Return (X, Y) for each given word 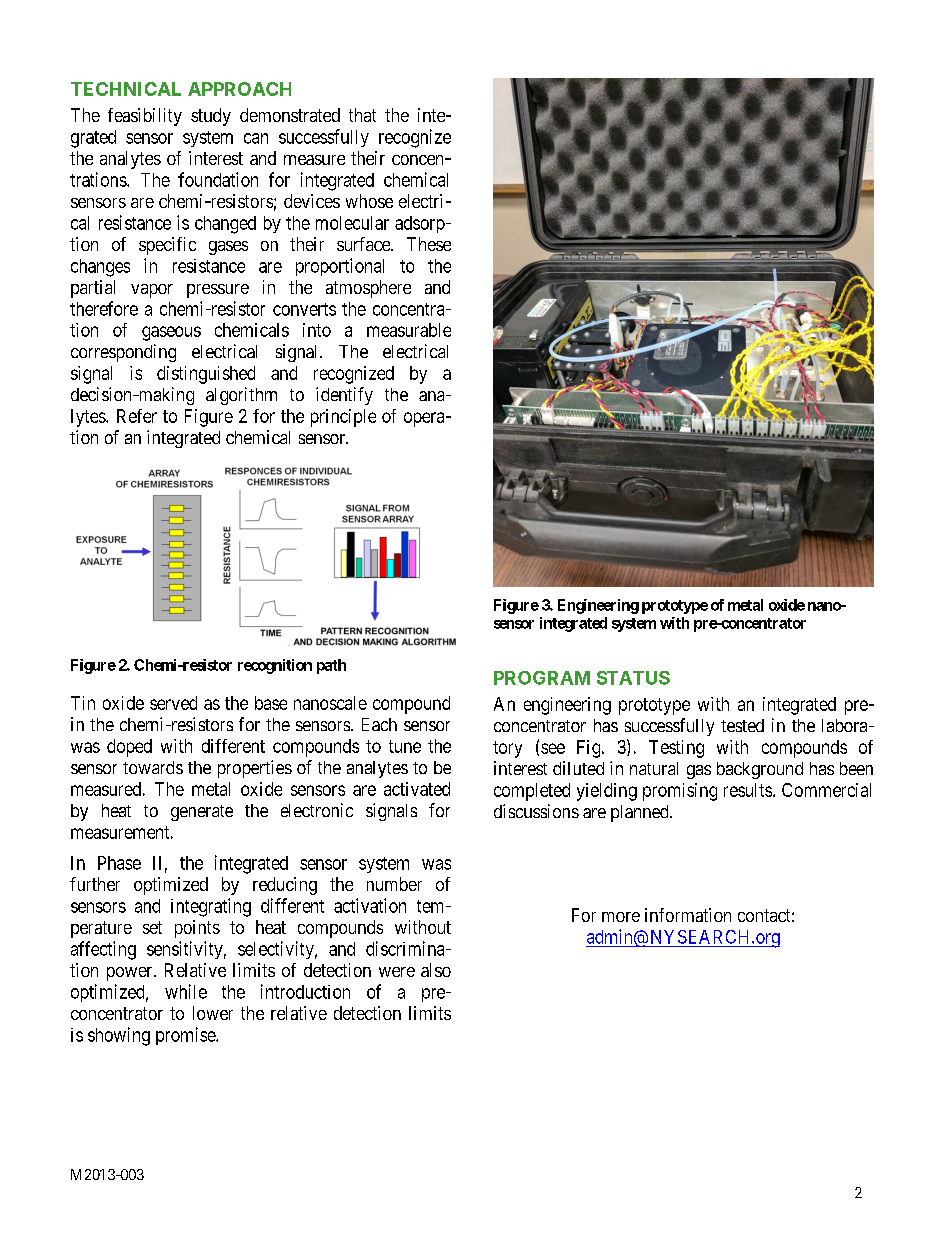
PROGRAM (542, 678)
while (186, 991)
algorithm (241, 396)
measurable (409, 330)
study (211, 117)
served (173, 703)
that (362, 115)
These (429, 244)
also (436, 970)
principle (343, 418)
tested (742, 725)
